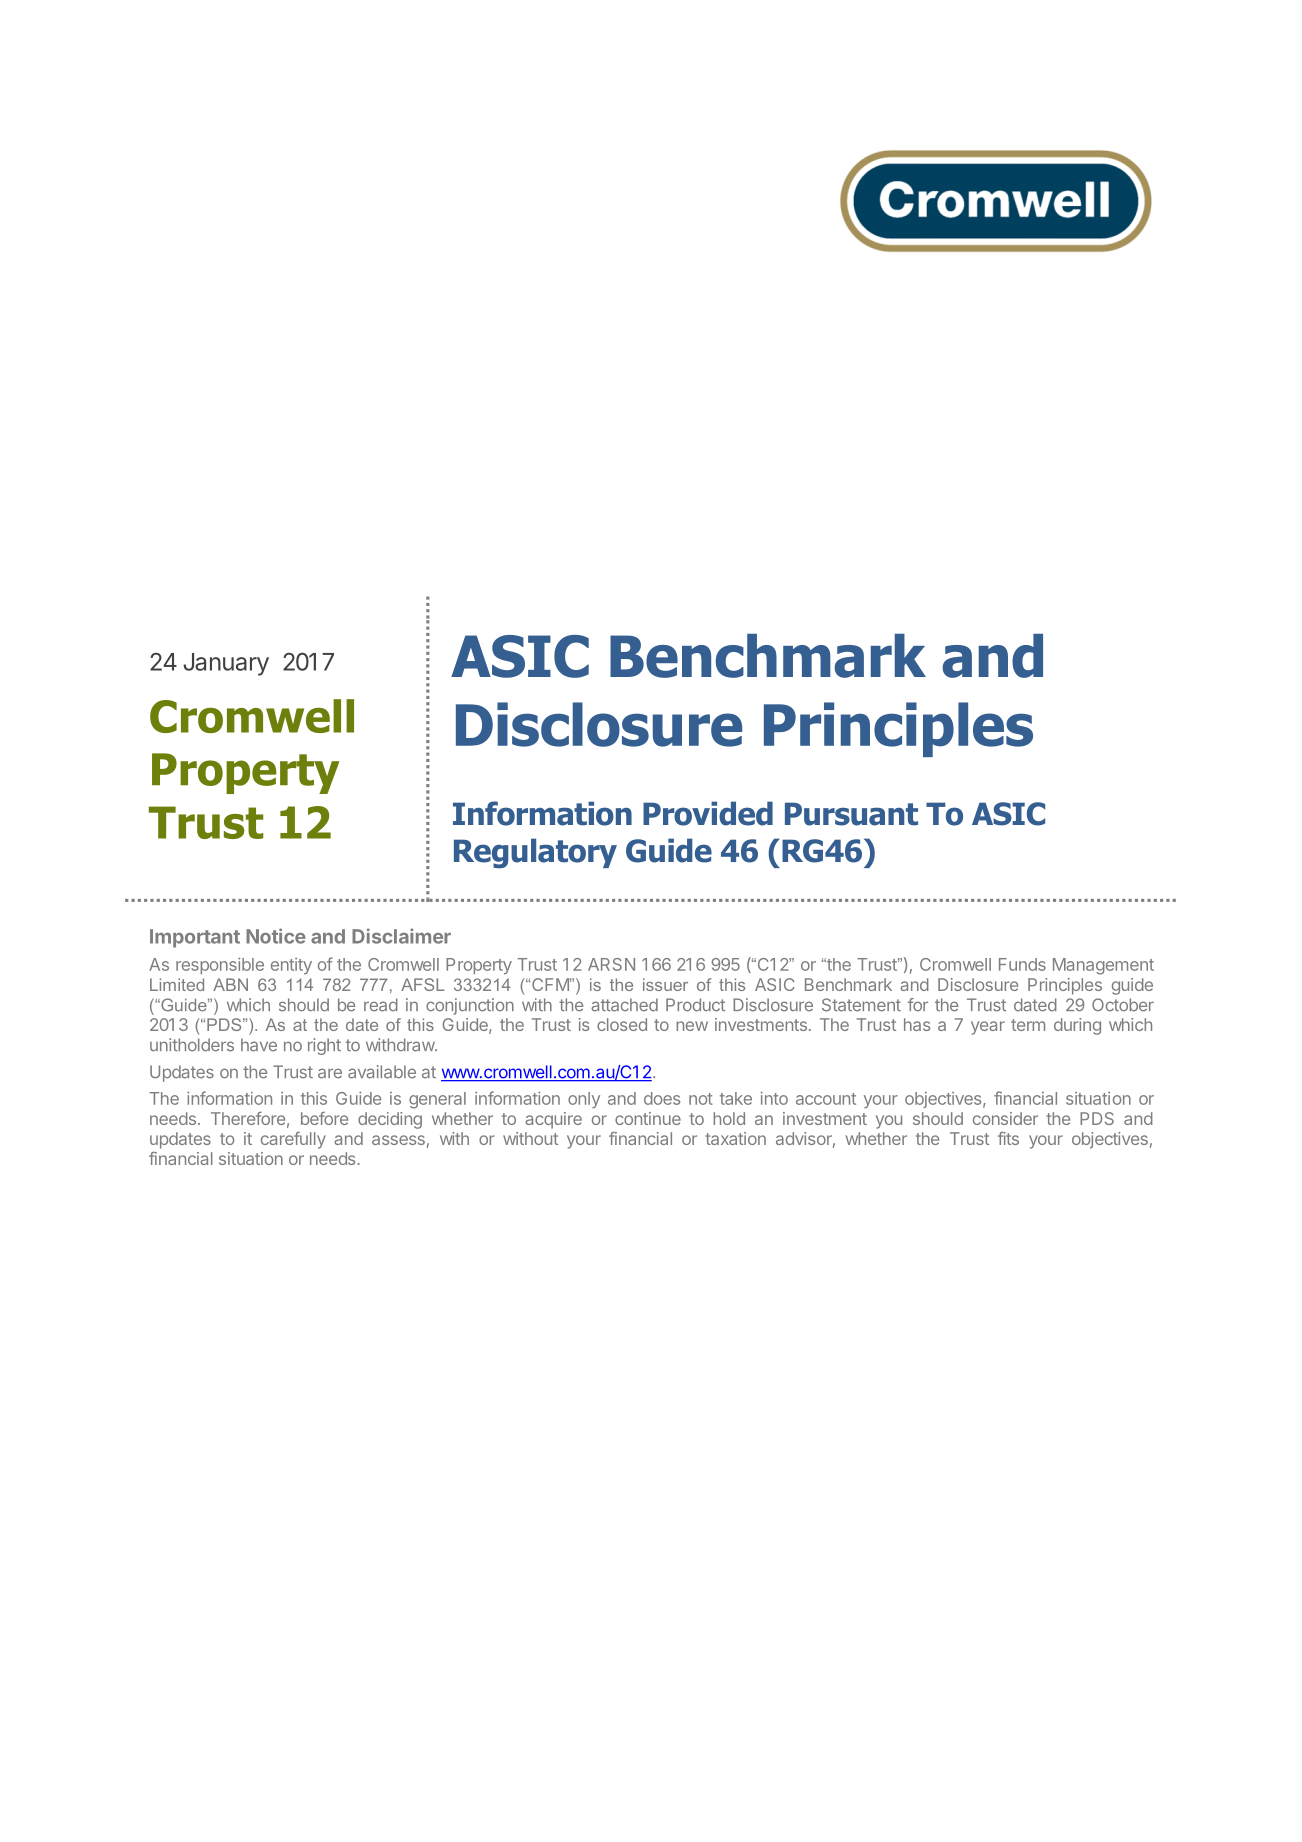 Image resolution: width=1302 pixels, height=1842 pixels. I want to click on Notice, so click(276, 936).
